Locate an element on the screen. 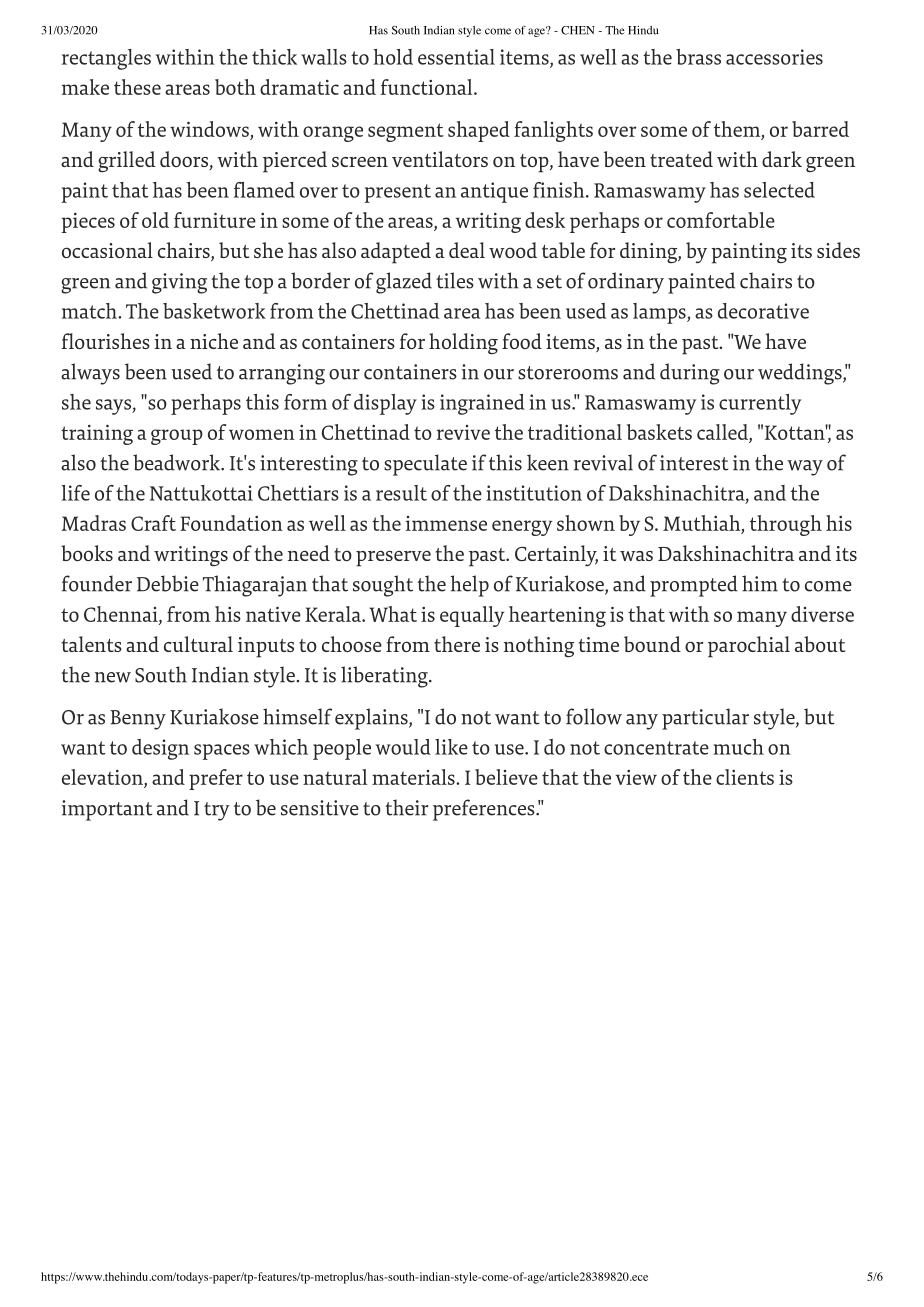 The width and height of the screenshot is (924, 1307). clients is located at coordinates (745, 777).
